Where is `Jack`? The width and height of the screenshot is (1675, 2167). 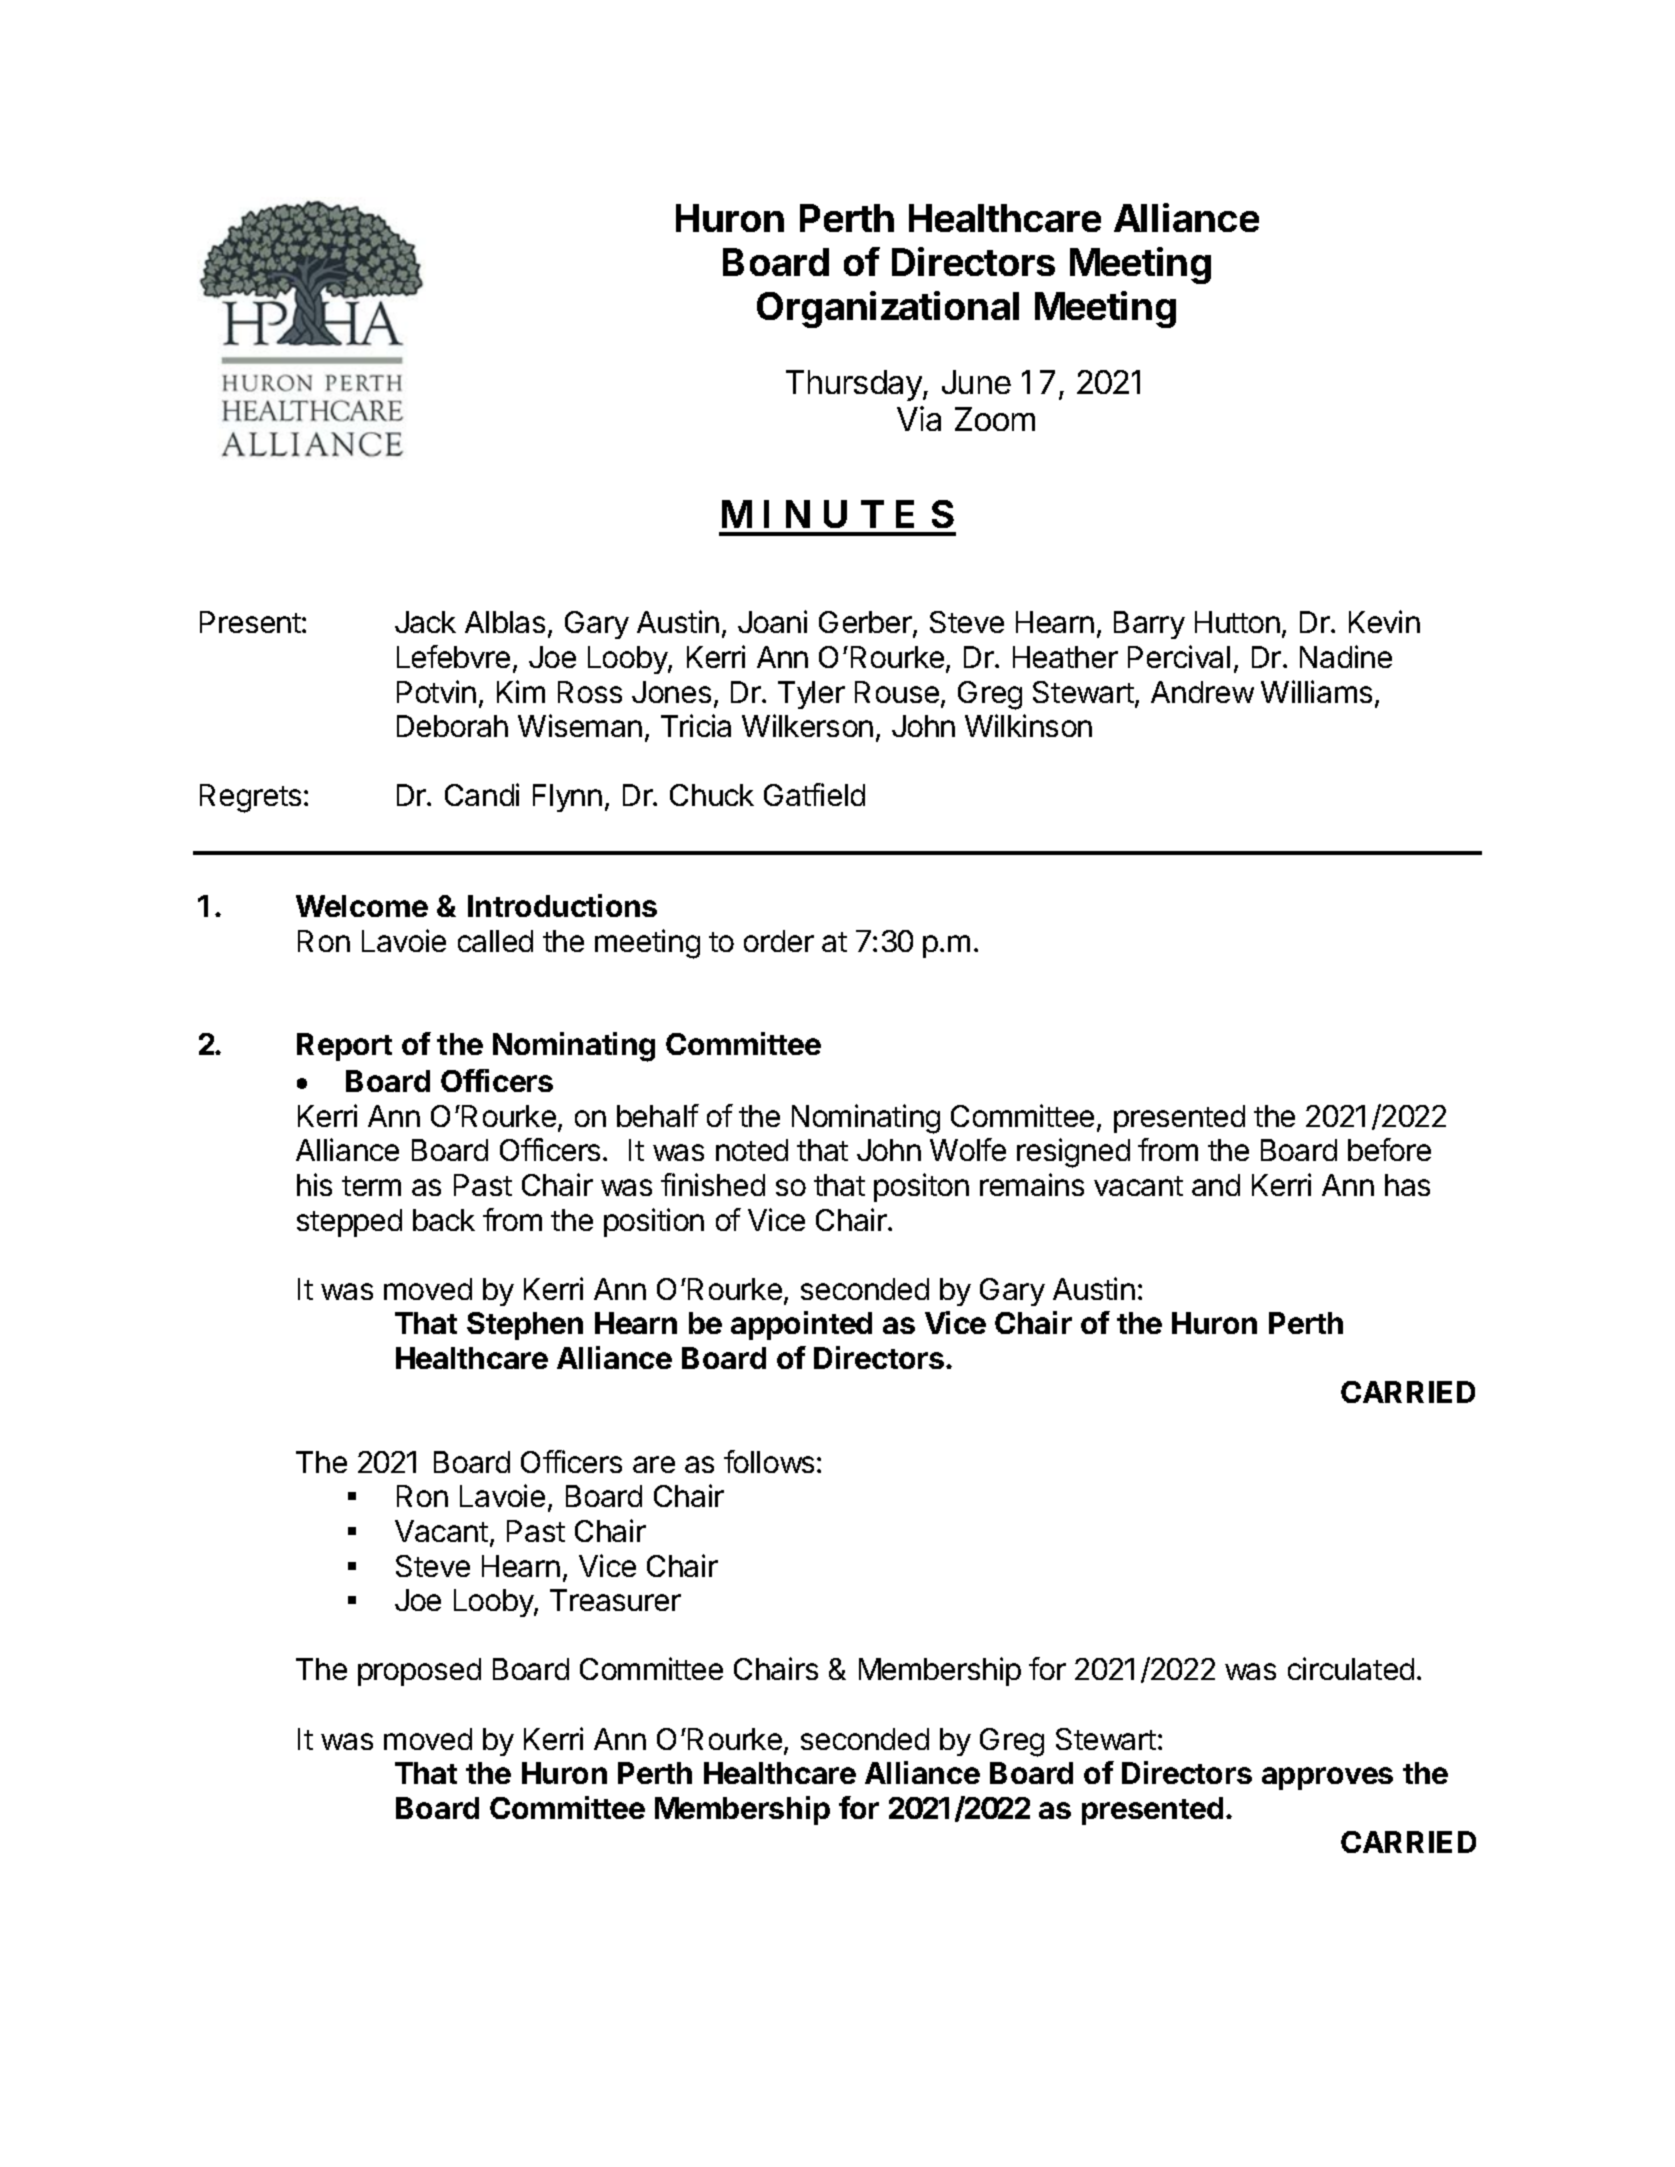 Jack is located at coordinates (425, 622).
